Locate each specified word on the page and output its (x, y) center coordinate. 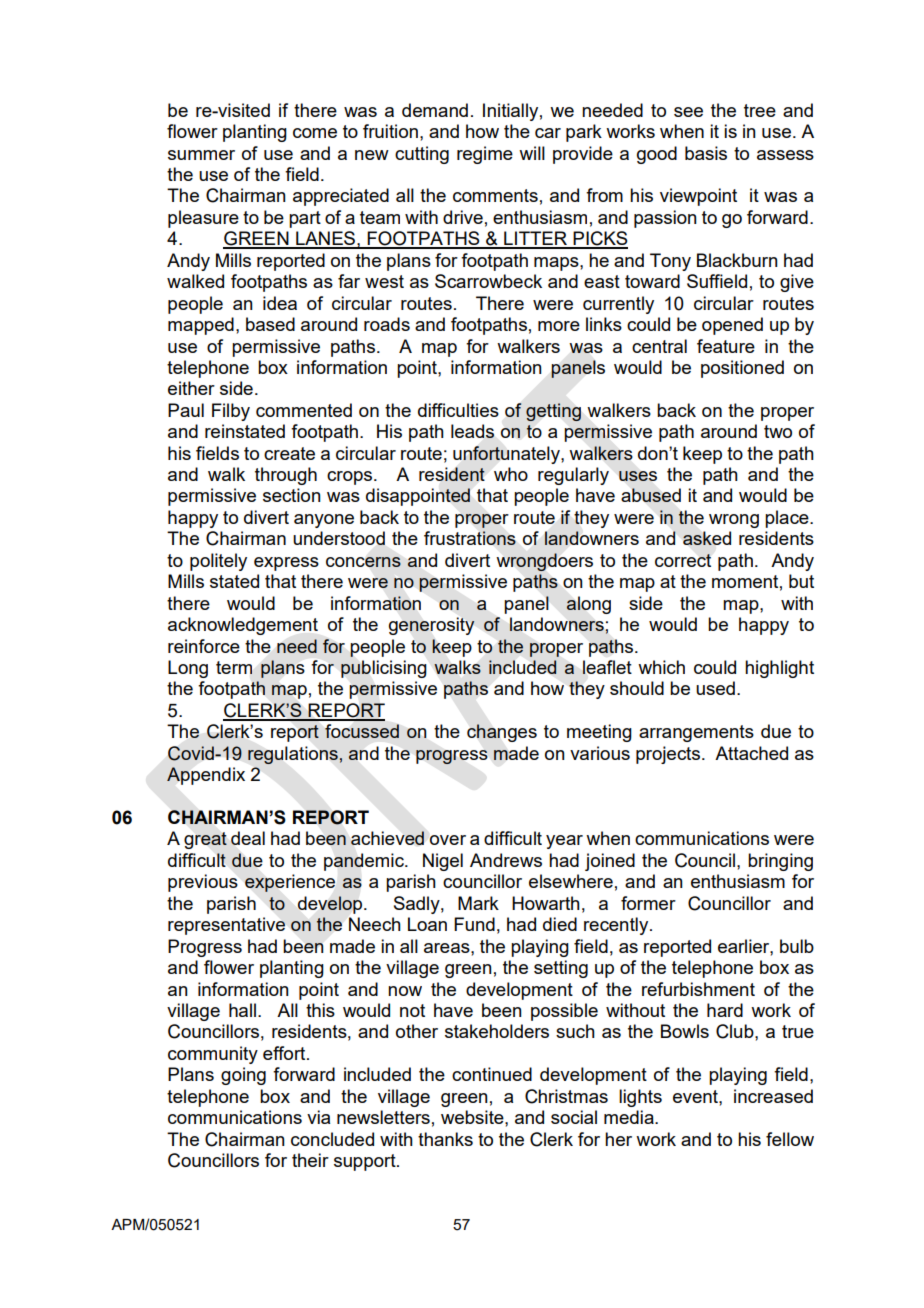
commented (304, 410)
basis (706, 153)
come (315, 133)
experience (290, 883)
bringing (780, 862)
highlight (779, 669)
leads (472, 431)
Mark (478, 903)
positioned (742, 369)
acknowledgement (243, 626)
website (473, 1117)
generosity (432, 626)
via (318, 1117)
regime (485, 155)
